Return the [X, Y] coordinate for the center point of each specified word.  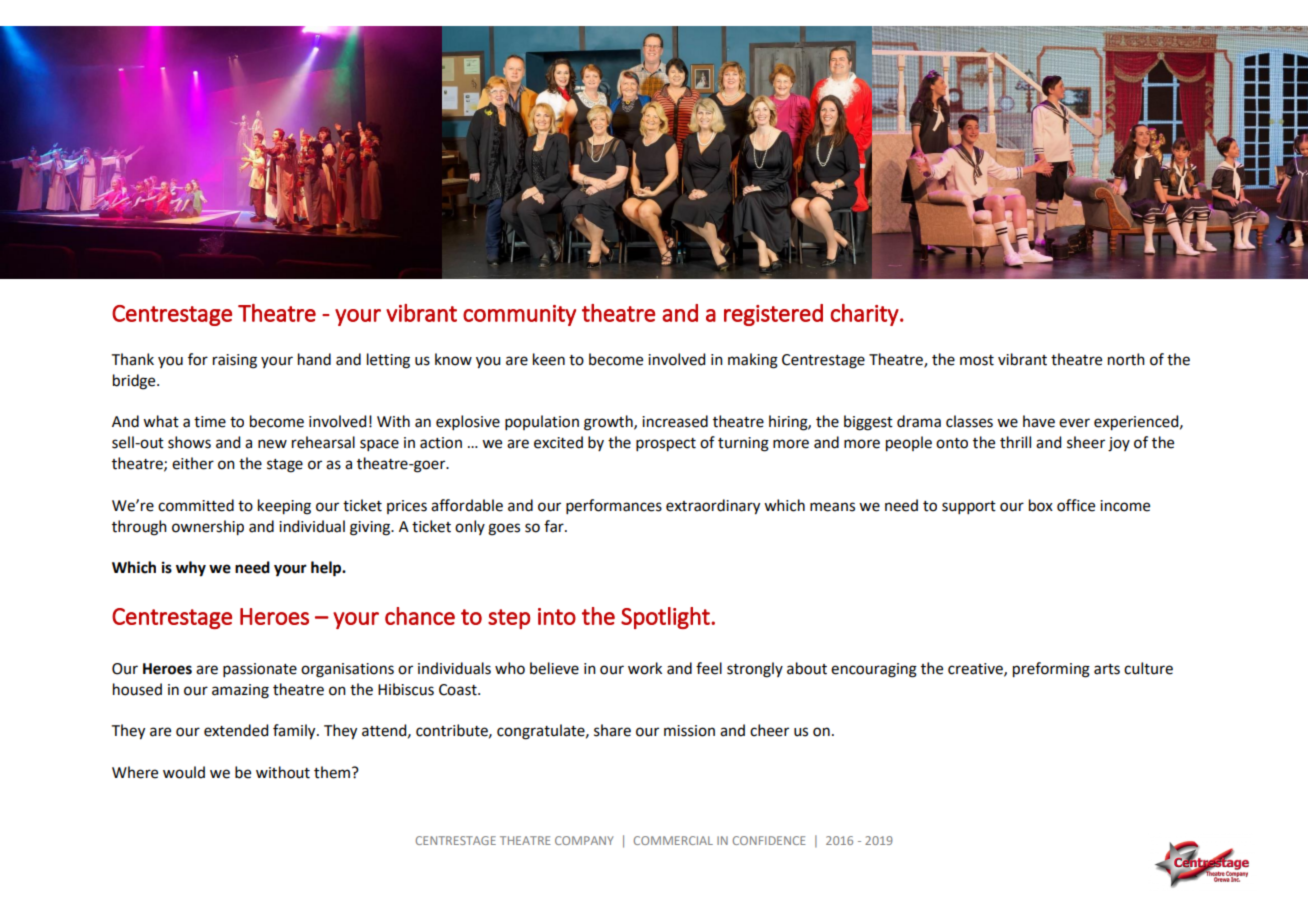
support [969, 507]
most [977, 360]
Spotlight [666, 618]
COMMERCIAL [673, 840]
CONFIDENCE [769, 840]
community [519, 315]
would [184, 772]
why [191, 569]
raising [235, 361]
